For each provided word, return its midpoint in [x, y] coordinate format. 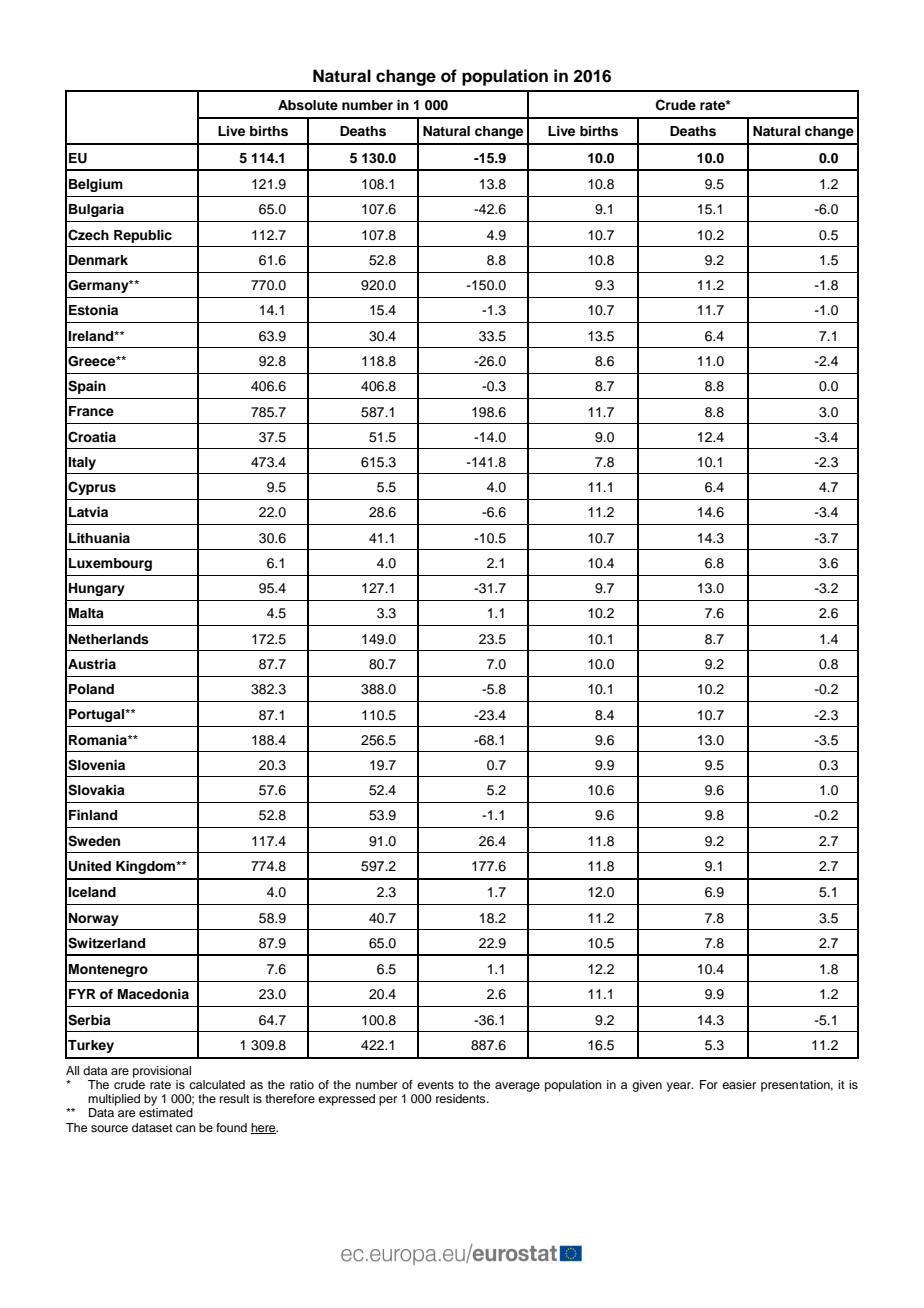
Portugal [97, 715]
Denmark [98, 260]
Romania [99, 740]
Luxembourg [110, 564]
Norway [94, 919]
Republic [143, 236]
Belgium [96, 185]
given [647, 1086]
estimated [166, 1112]
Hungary [97, 589]
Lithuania [99, 538]
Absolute [308, 105]
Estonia [93, 310]
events [435, 1085]
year [680, 1087]
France [91, 411]
